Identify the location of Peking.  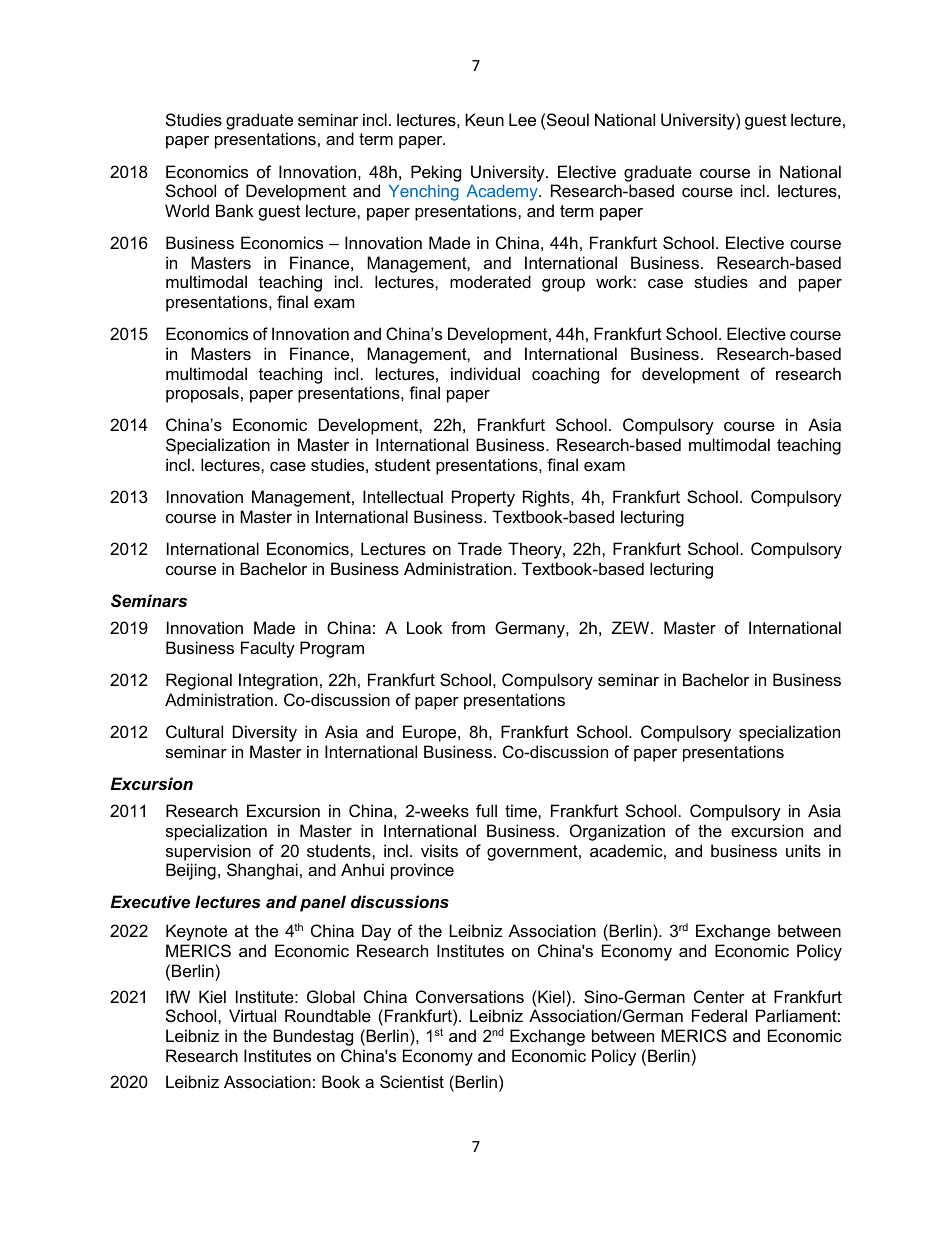
(436, 173).
